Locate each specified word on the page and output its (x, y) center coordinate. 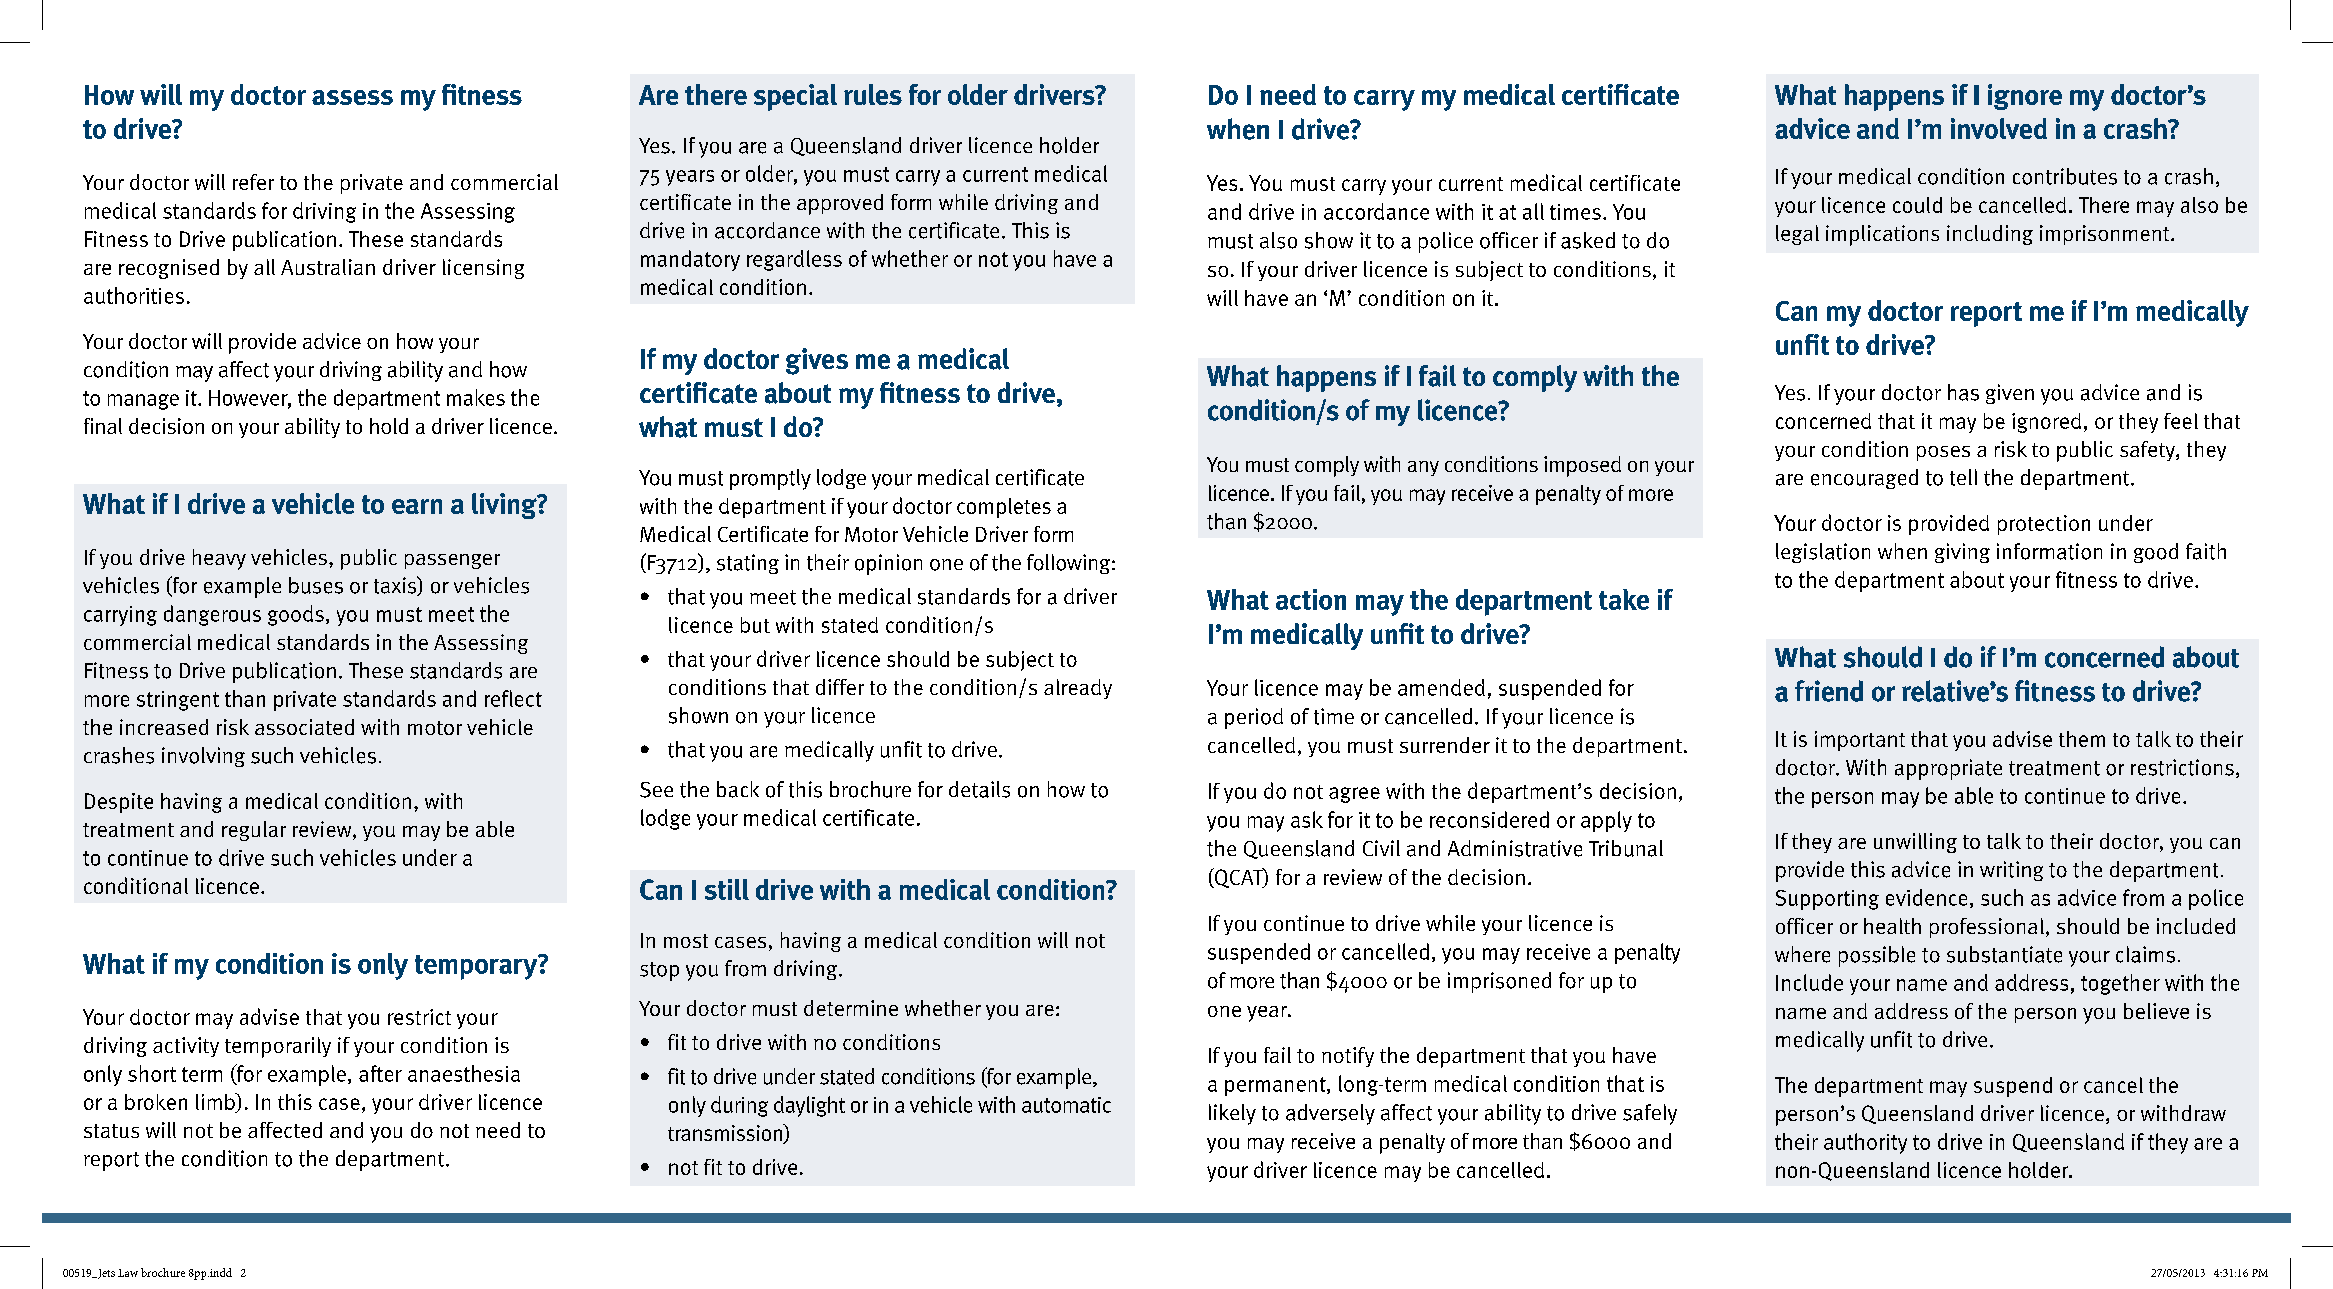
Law (128, 1273)
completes (1004, 508)
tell (1963, 477)
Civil (1381, 848)
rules (873, 94)
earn (417, 506)
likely (1232, 1114)
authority (1865, 1143)
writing (2011, 871)
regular (254, 831)
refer (253, 182)
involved (1999, 128)
